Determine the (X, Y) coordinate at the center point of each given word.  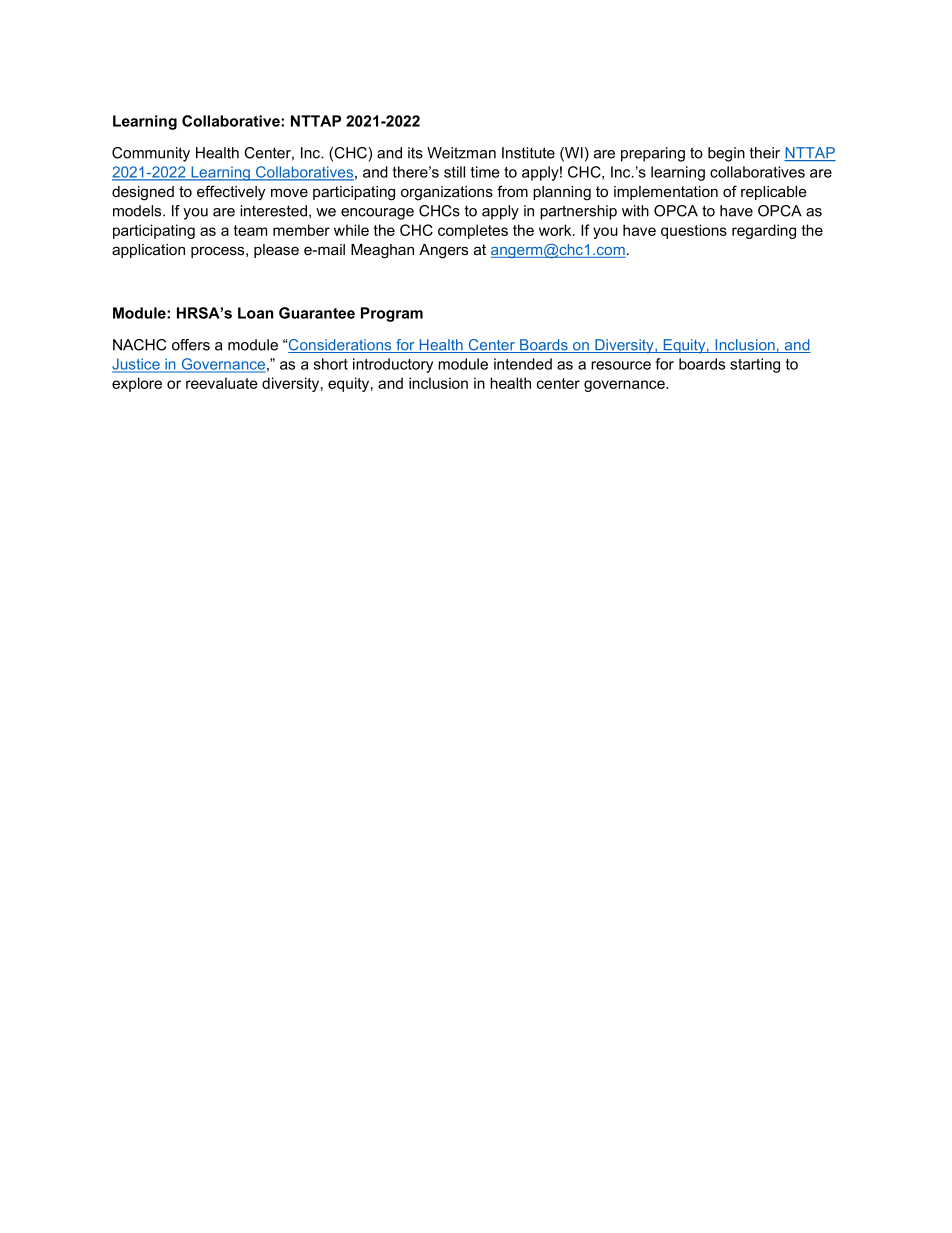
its (415, 153)
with (635, 211)
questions (694, 231)
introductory (393, 365)
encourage (377, 214)
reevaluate (222, 383)
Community (151, 154)
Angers (443, 251)
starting (755, 365)
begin (726, 154)
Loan (255, 313)
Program (392, 314)
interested (275, 211)
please (276, 251)
